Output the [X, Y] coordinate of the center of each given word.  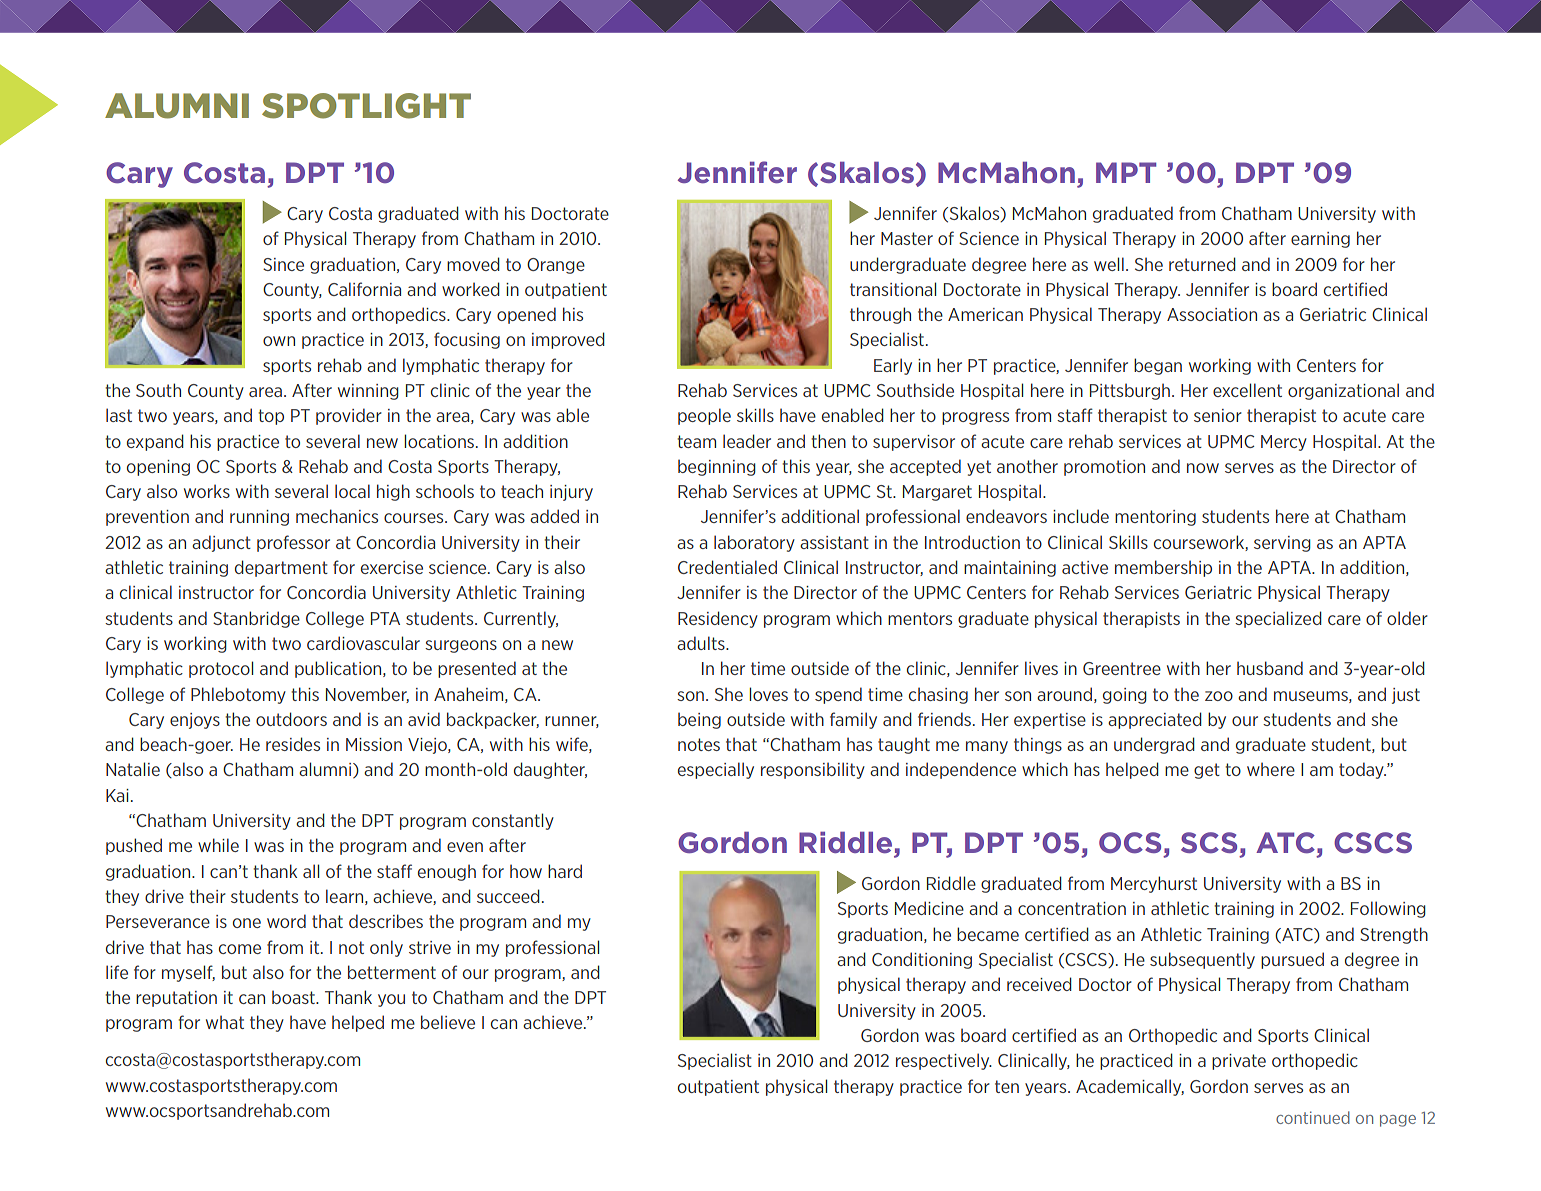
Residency [718, 619]
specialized [1278, 619]
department [281, 568]
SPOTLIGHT [366, 106]
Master [907, 238]
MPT [1126, 172]
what [225, 1022]
